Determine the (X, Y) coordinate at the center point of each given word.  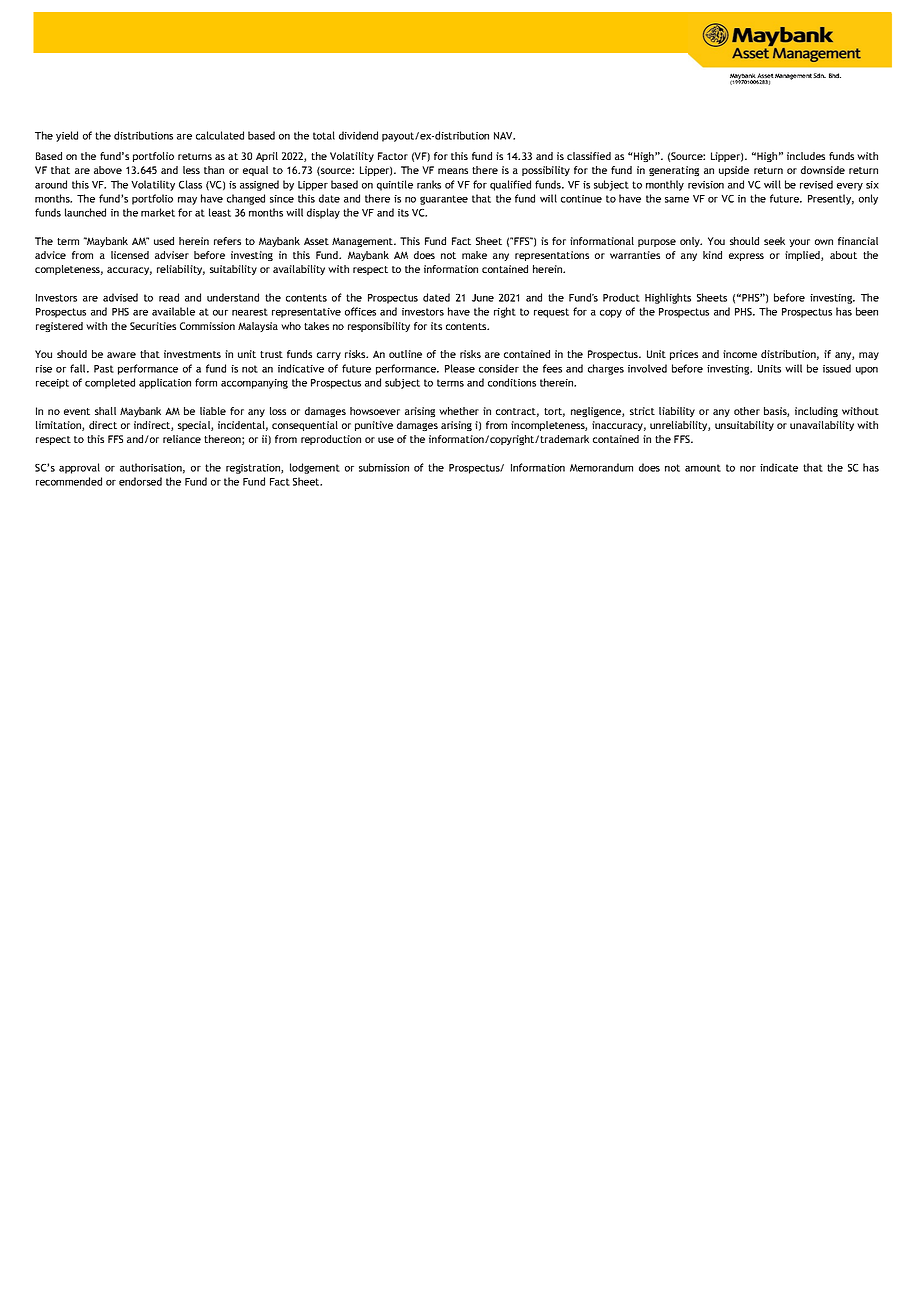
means (453, 171)
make (474, 255)
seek (774, 241)
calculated (220, 135)
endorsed (140, 481)
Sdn (819, 75)
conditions (512, 382)
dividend (358, 135)
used (164, 241)
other (747, 411)
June (483, 298)
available (173, 311)
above (108, 170)
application (165, 383)
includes (806, 156)
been (867, 311)
